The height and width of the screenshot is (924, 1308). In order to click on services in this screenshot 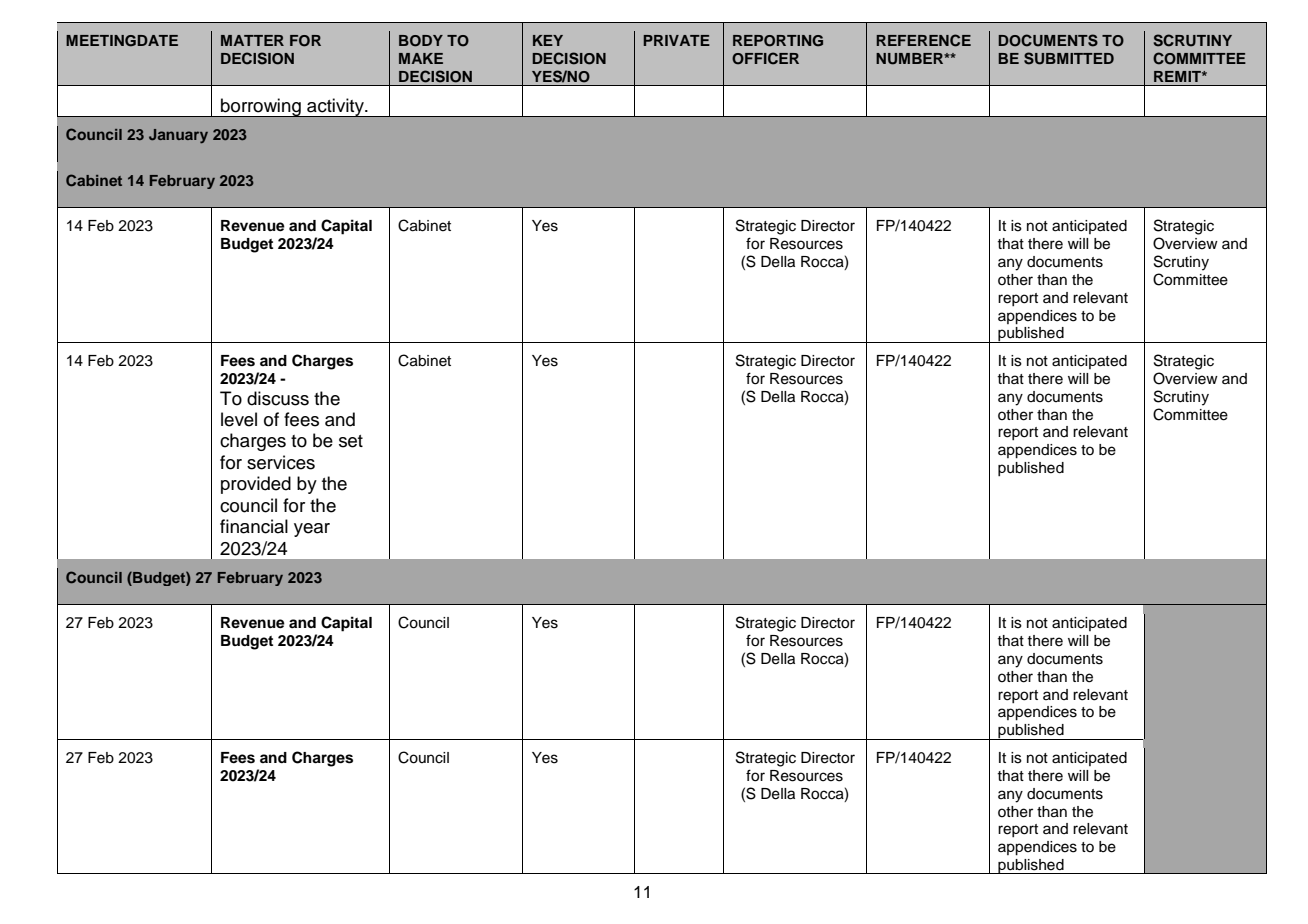, I will do `click(281, 462)`.
